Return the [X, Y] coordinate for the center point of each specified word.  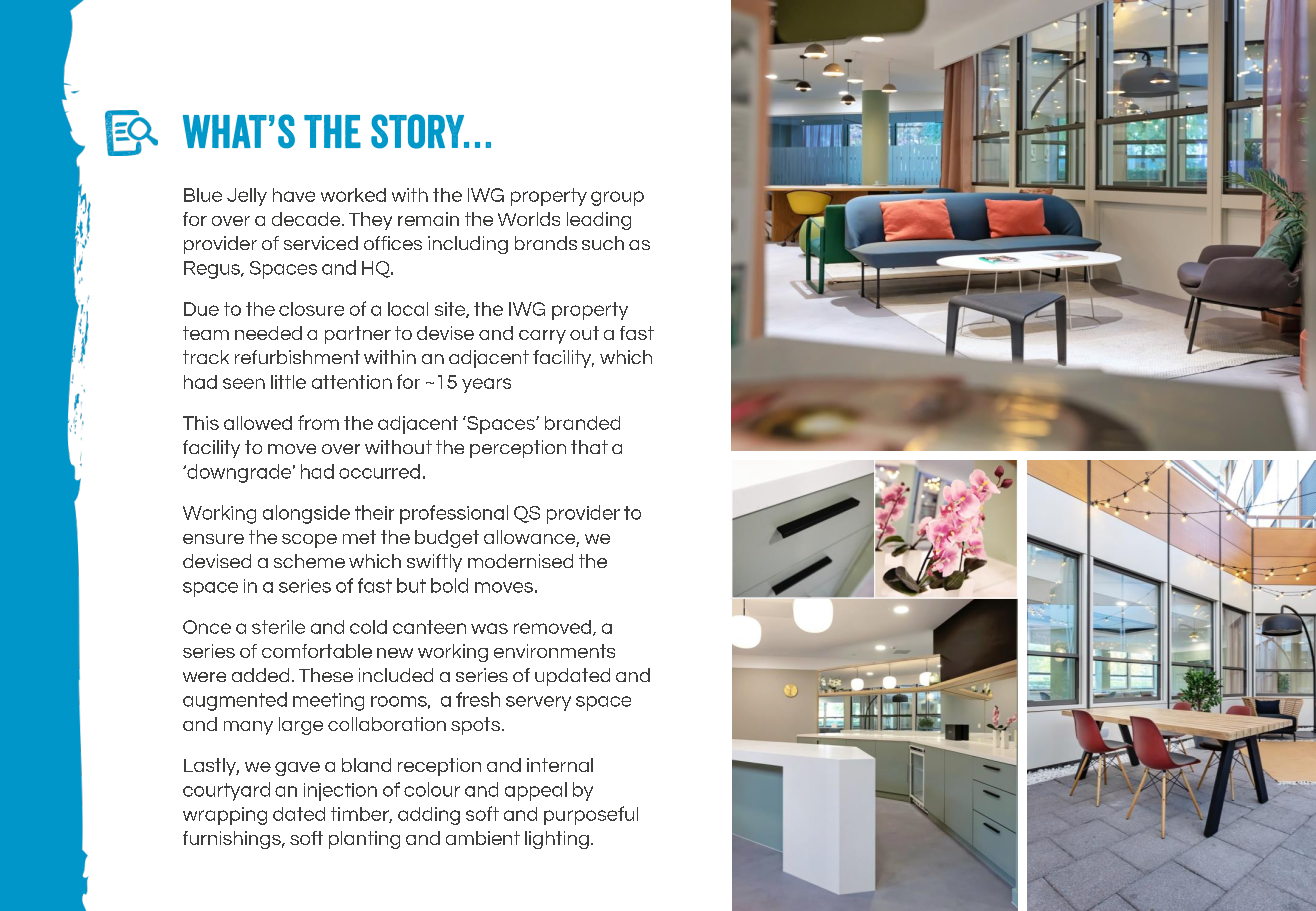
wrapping [225, 816]
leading [599, 221]
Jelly [247, 197]
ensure [213, 539]
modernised [520, 561]
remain [428, 219]
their [374, 512]
